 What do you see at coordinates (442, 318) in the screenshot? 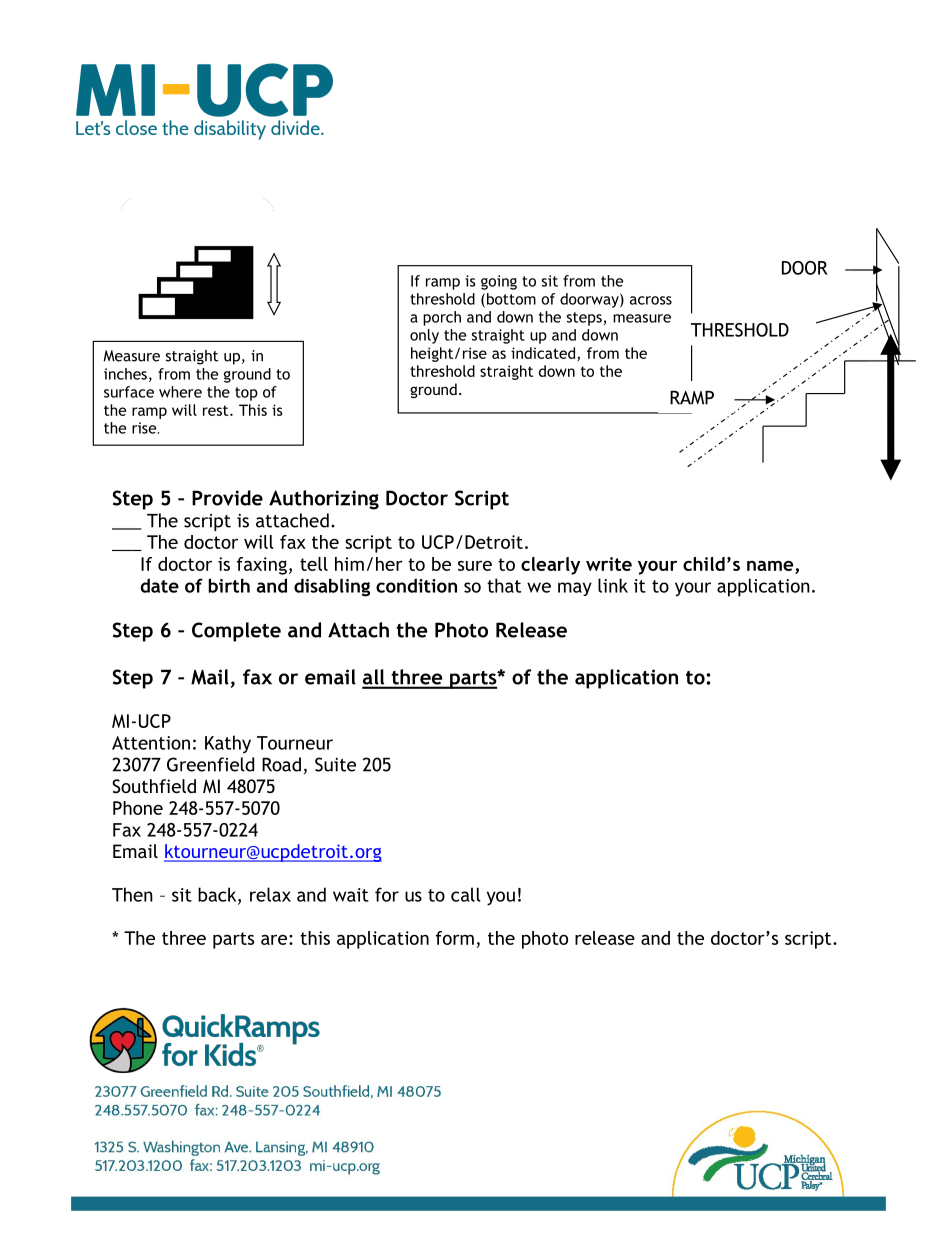
I see `porch` at bounding box center [442, 318].
